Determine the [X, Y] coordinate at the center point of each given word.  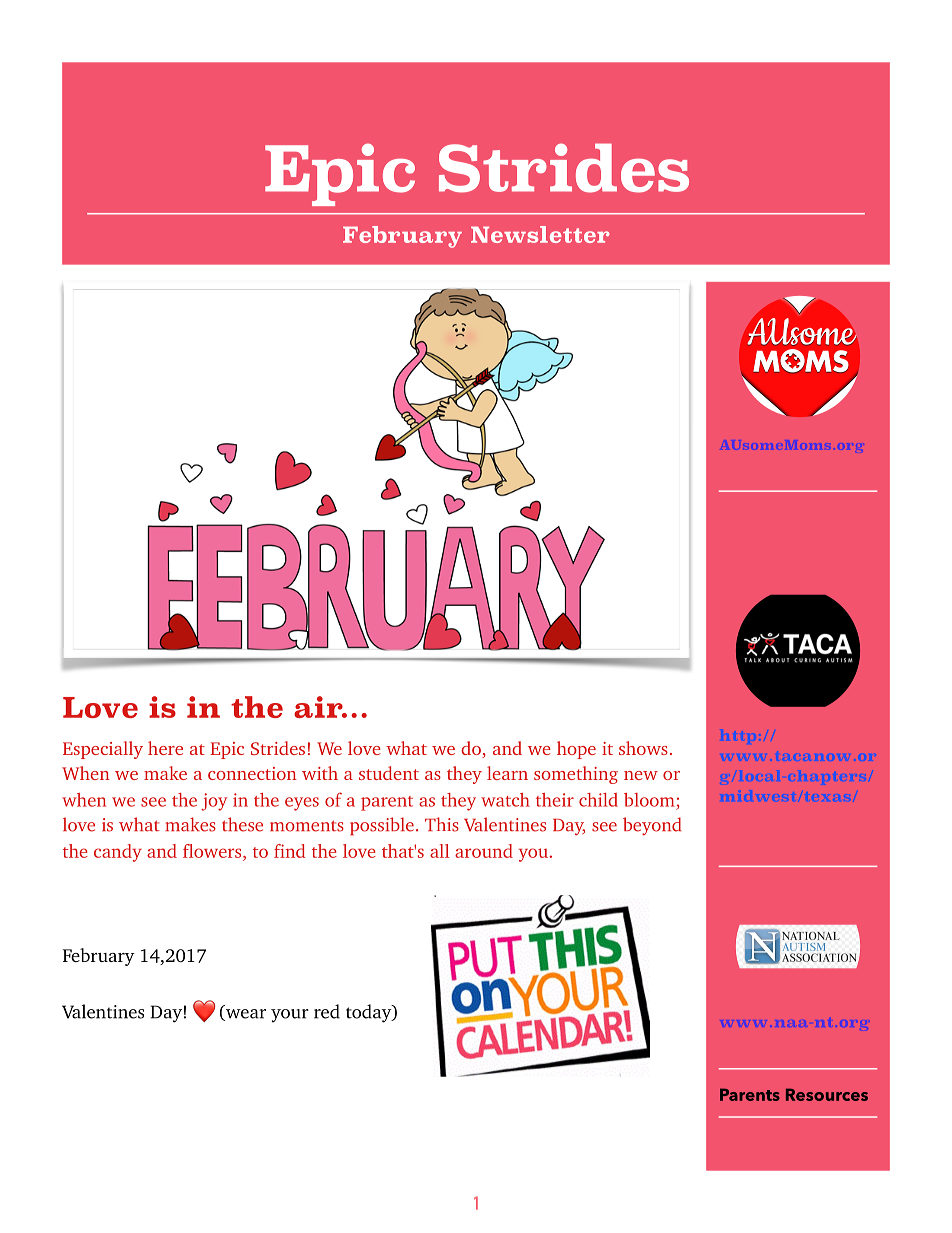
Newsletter [540, 234]
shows [643, 748]
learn [507, 773]
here [165, 748]
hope [576, 750]
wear [244, 1015]
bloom [649, 800]
